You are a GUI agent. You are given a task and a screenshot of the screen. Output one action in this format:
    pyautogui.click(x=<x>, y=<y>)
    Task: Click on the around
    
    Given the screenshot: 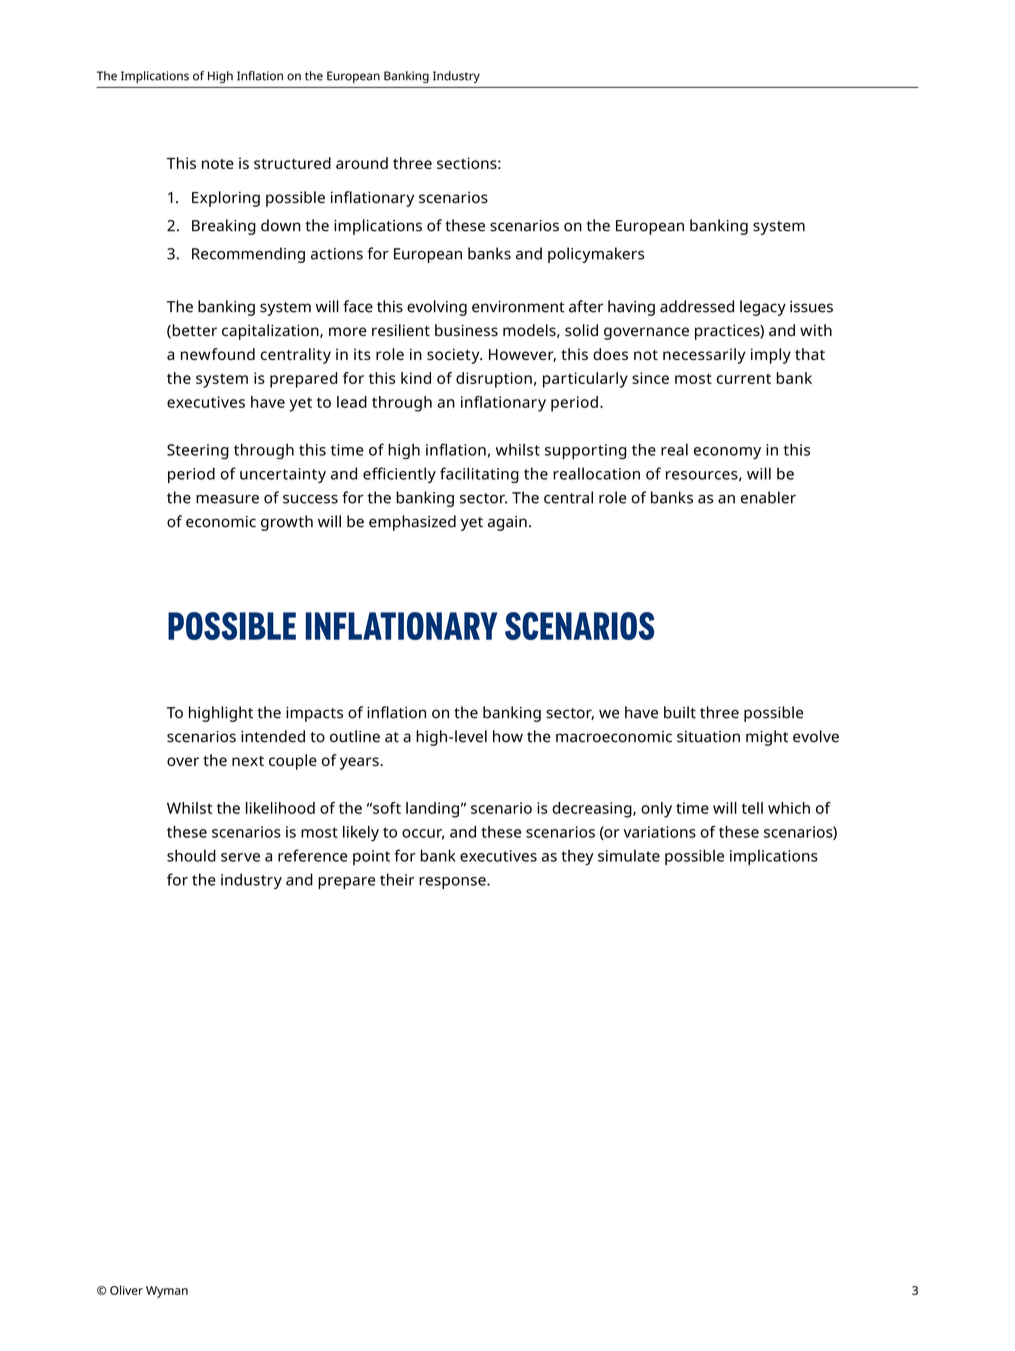 What is the action you would take?
    pyautogui.click(x=362, y=163)
